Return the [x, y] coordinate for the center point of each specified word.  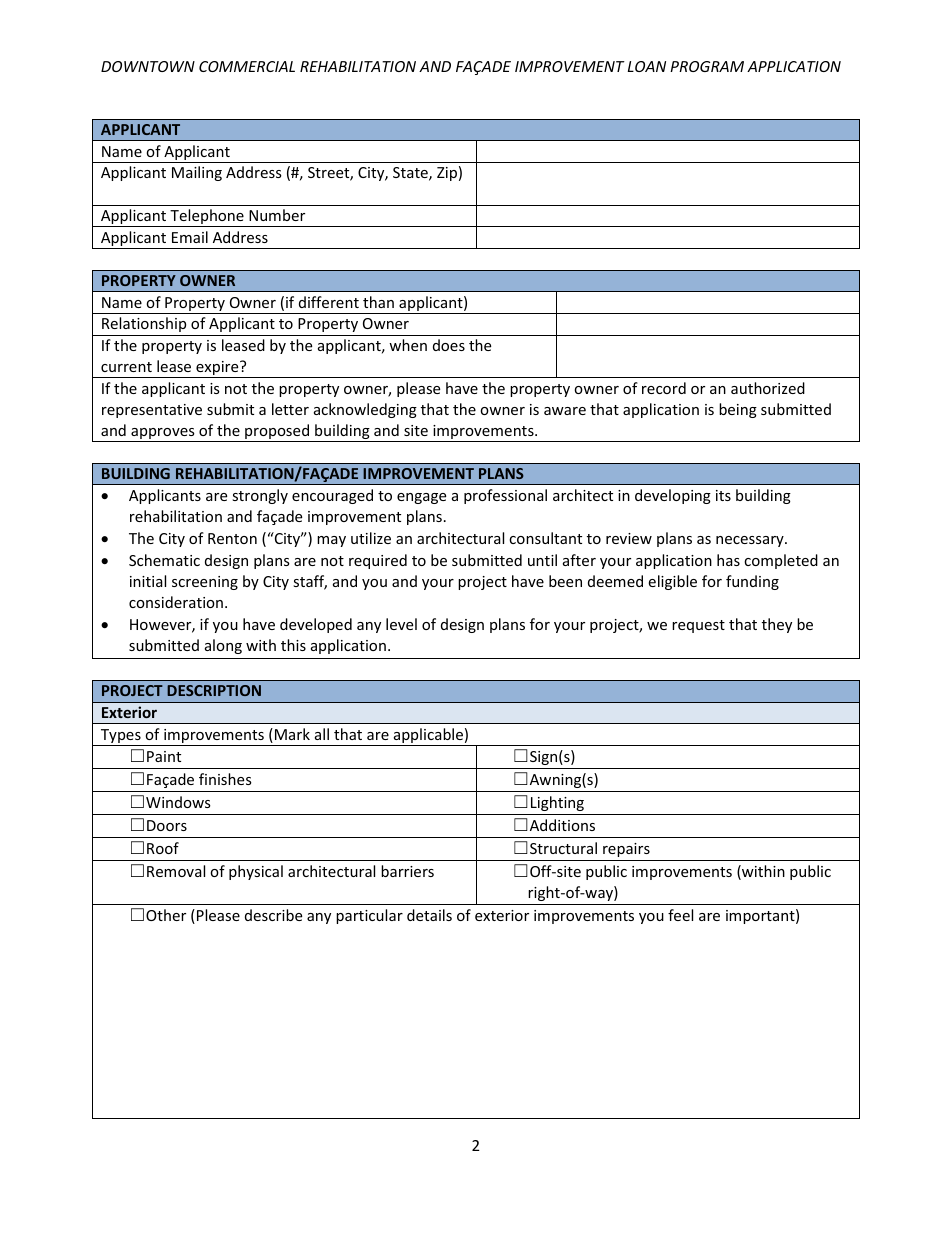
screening [205, 583]
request [698, 626]
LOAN [647, 66]
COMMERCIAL [247, 66]
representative [152, 411]
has [728, 560]
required [378, 561]
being [738, 410]
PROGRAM [707, 66]
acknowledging [365, 410]
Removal [176, 871]
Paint [164, 756]
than [378, 302]
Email [190, 237]
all [322, 734]
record [664, 388]
